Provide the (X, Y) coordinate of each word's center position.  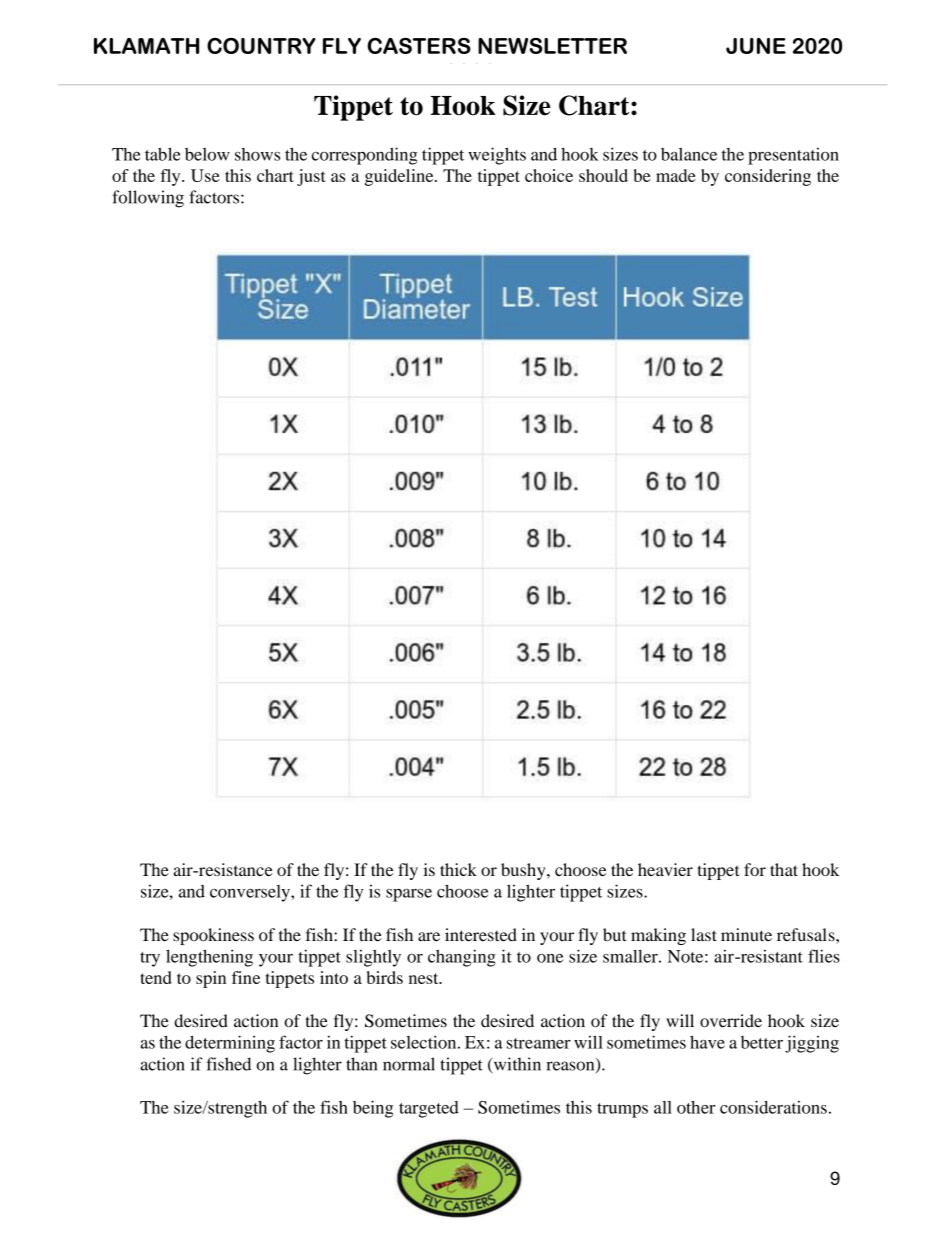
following (148, 199)
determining (230, 1044)
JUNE (756, 46)
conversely (251, 893)
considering (768, 177)
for (755, 869)
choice (549, 175)
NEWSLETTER (552, 46)
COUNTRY (261, 46)
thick (458, 869)
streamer (539, 1043)
